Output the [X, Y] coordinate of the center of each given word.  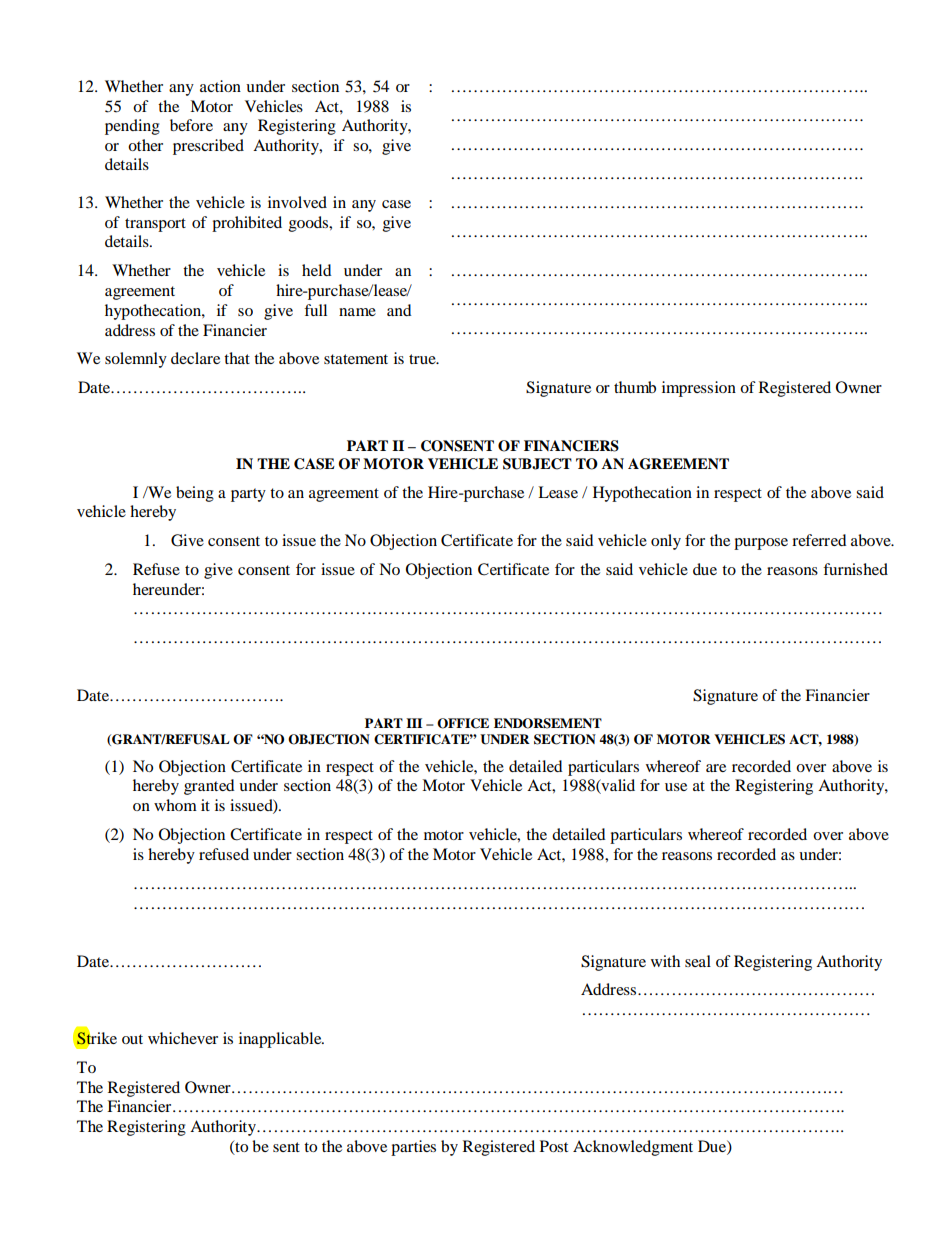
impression [699, 389]
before [191, 125]
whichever [183, 1038]
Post [554, 1146]
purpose [761, 544]
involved [297, 202]
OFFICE [463, 723]
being [195, 494]
